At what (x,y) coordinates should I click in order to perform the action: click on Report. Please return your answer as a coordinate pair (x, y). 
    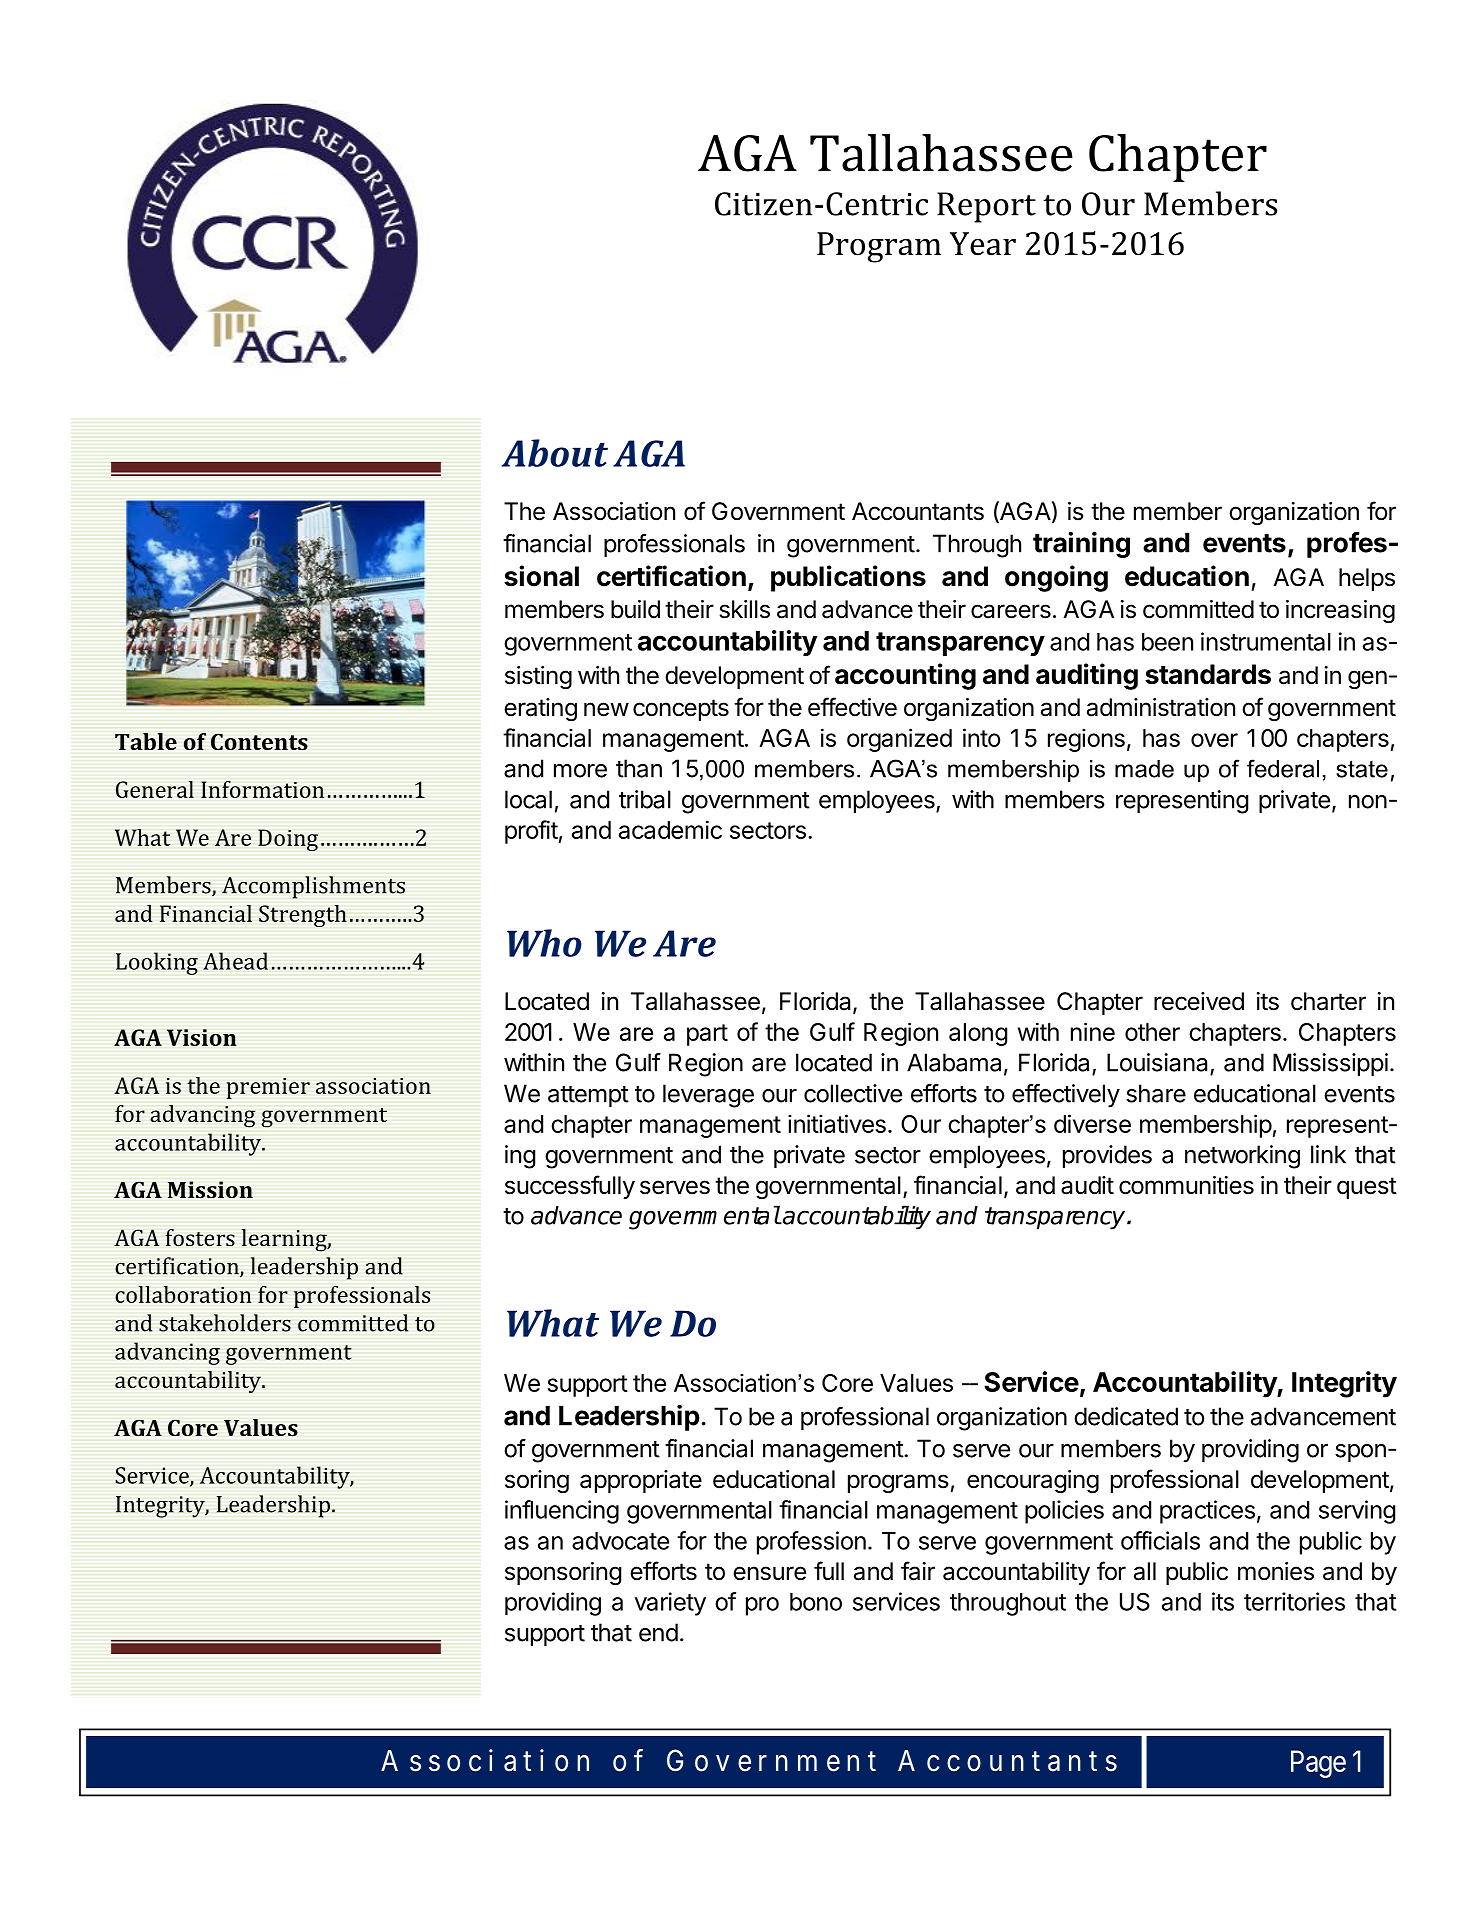
    Looking at the image, I should click on (986, 207).
